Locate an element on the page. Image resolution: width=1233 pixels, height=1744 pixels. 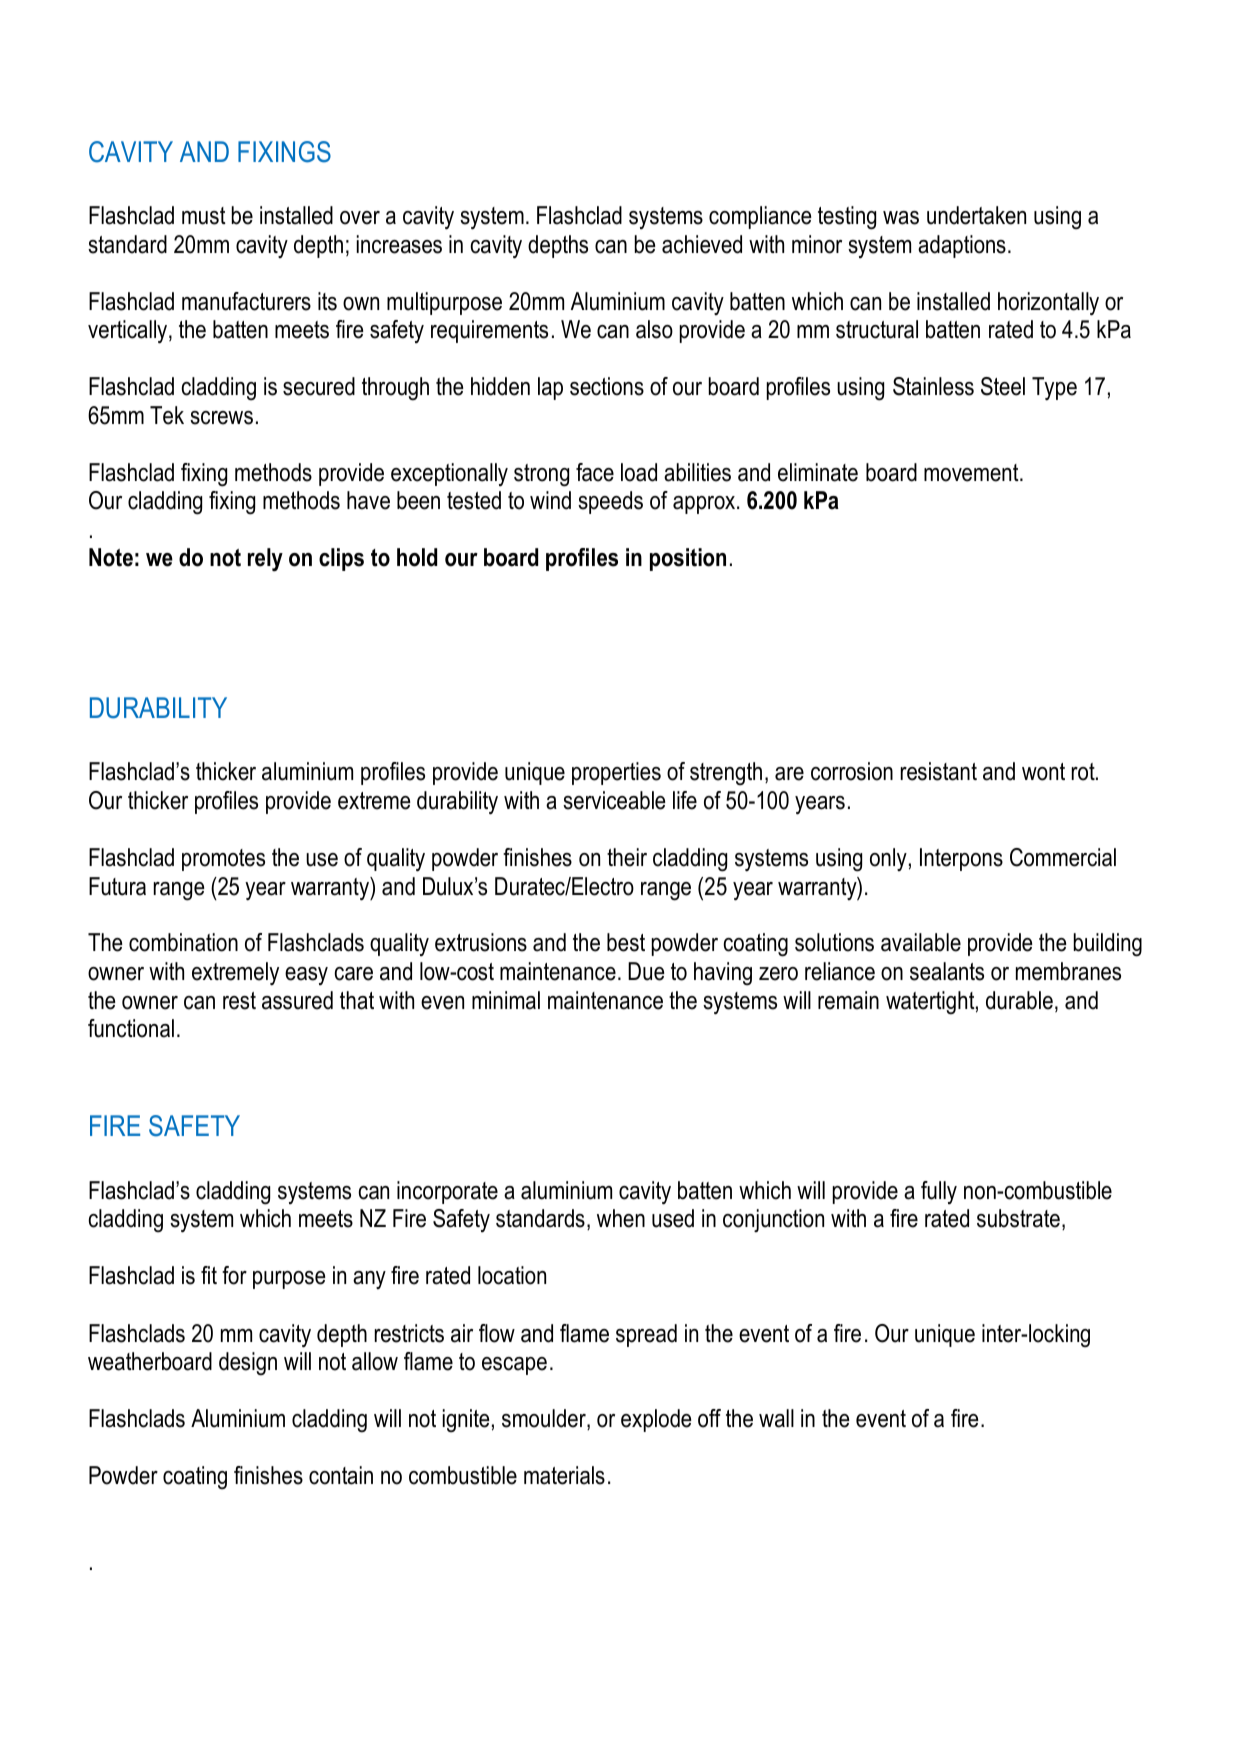
design is located at coordinates (248, 1364).
